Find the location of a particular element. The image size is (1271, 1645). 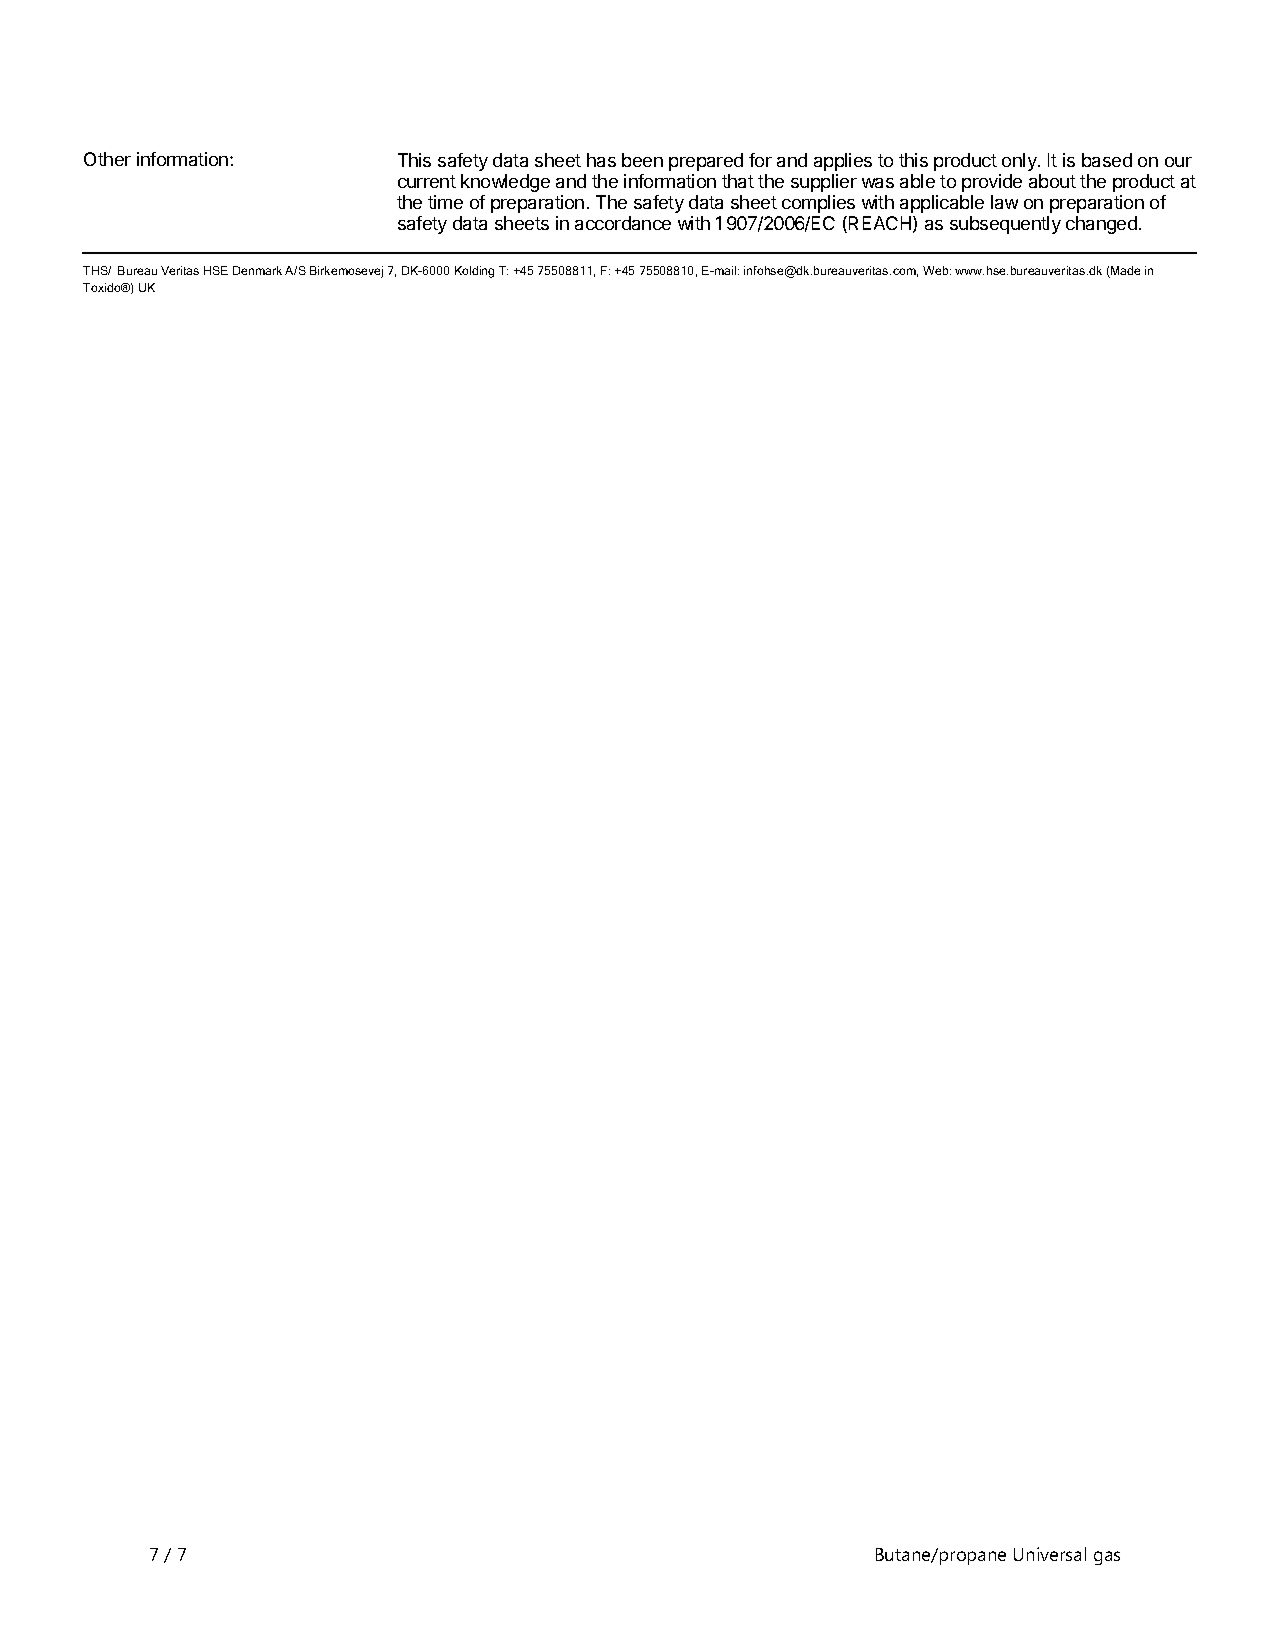

time is located at coordinates (445, 202).
